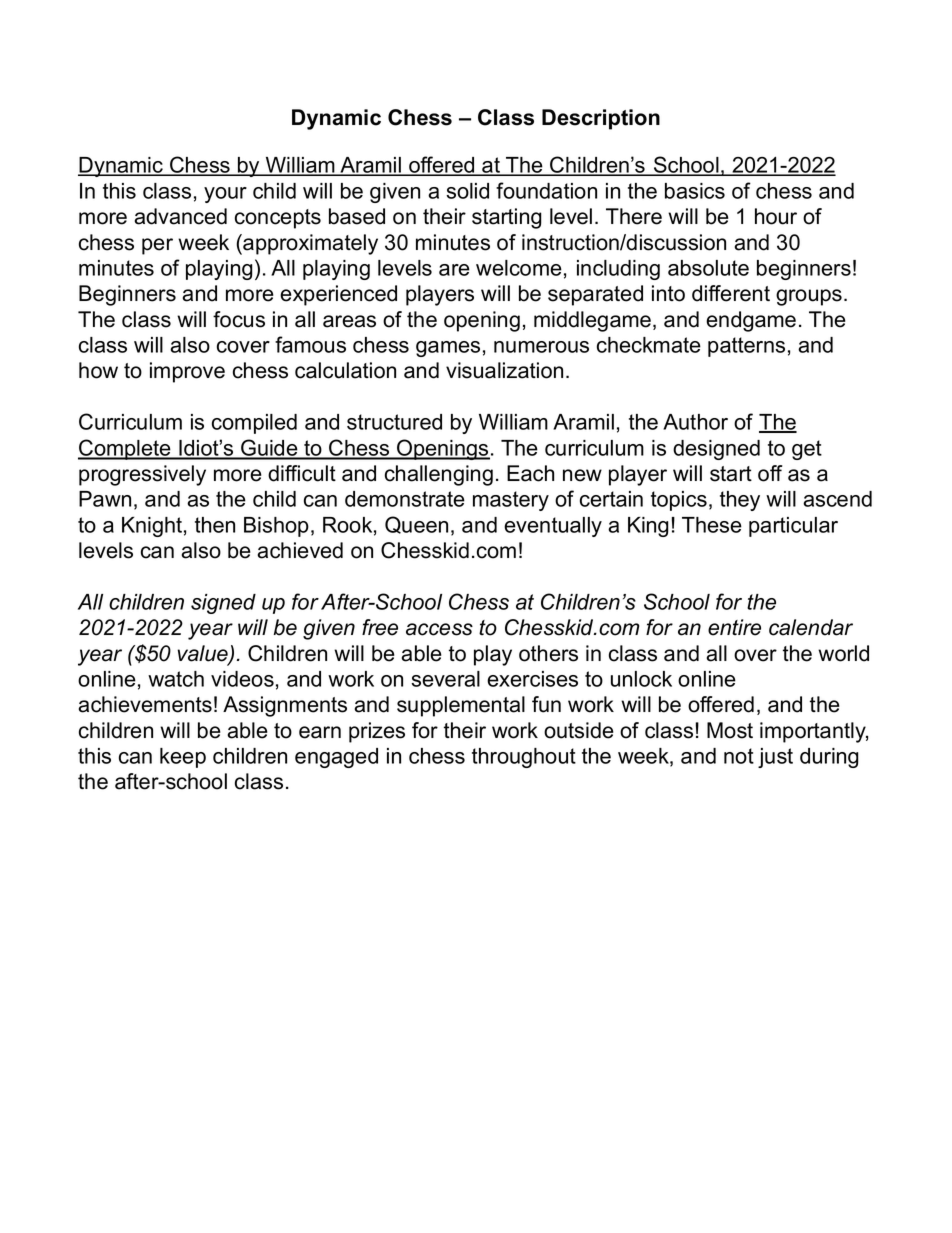 This page has height=1233, width=952. What do you see at coordinates (524, 758) in the page?
I see `throughout` at bounding box center [524, 758].
